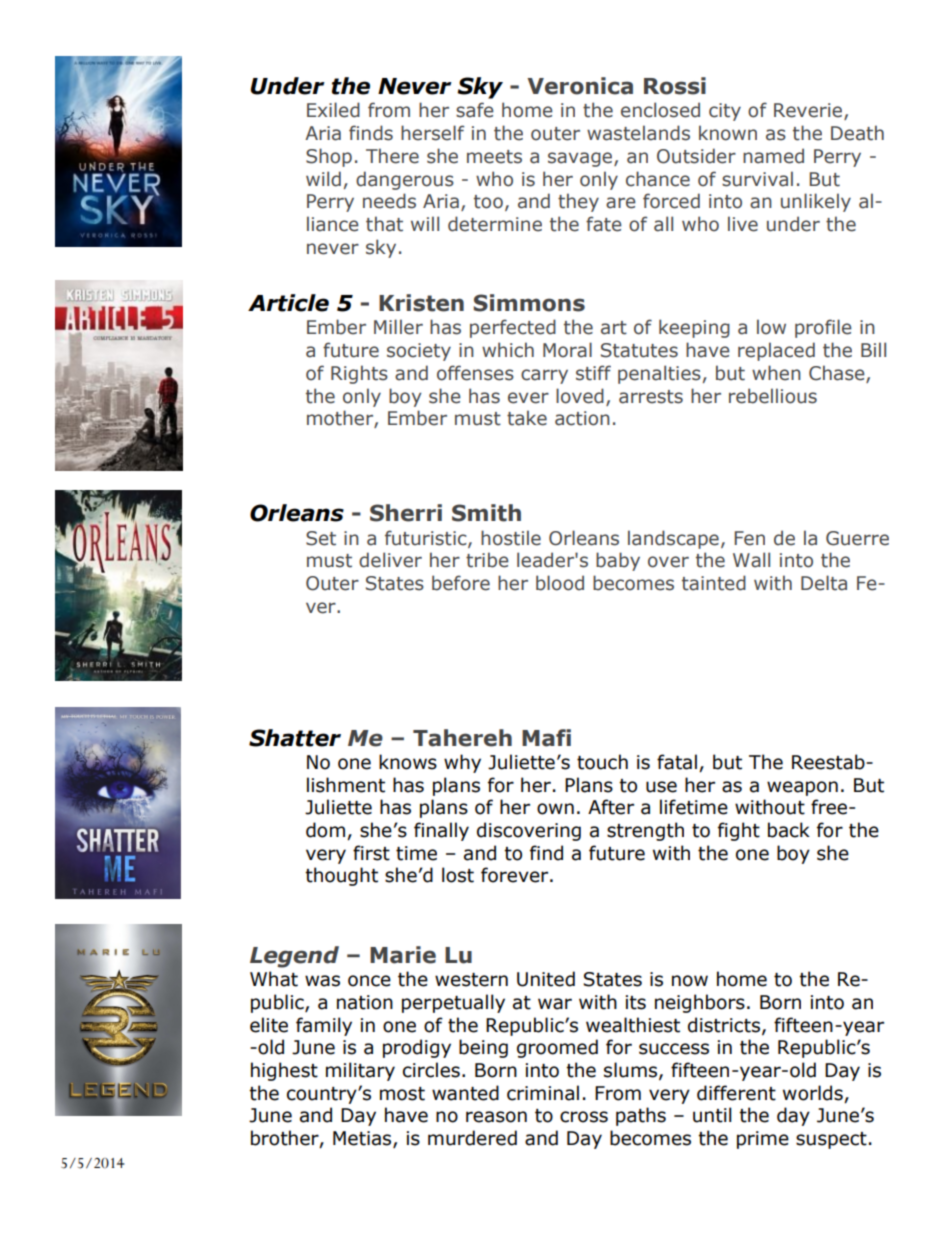 The image size is (952, 1233). What do you see at coordinates (333, 110) in the screenshot?
I see `Exiled` at bounding box center [333, 110].
